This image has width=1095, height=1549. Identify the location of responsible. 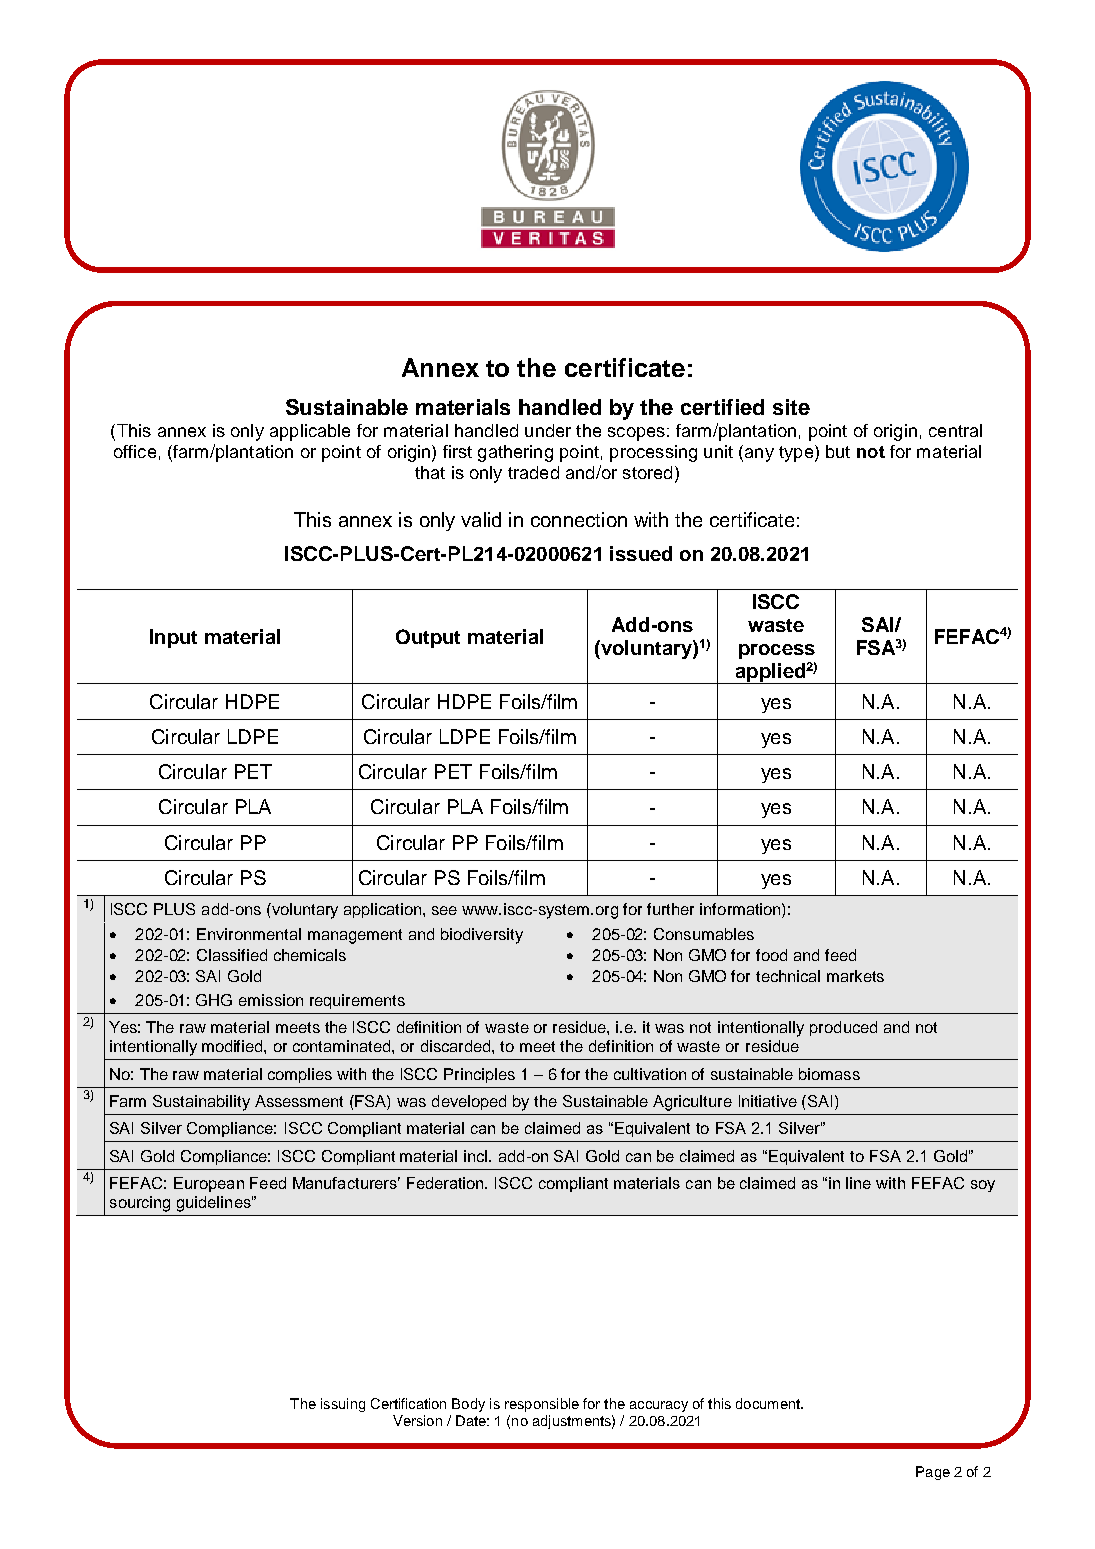
(542, 1405).
